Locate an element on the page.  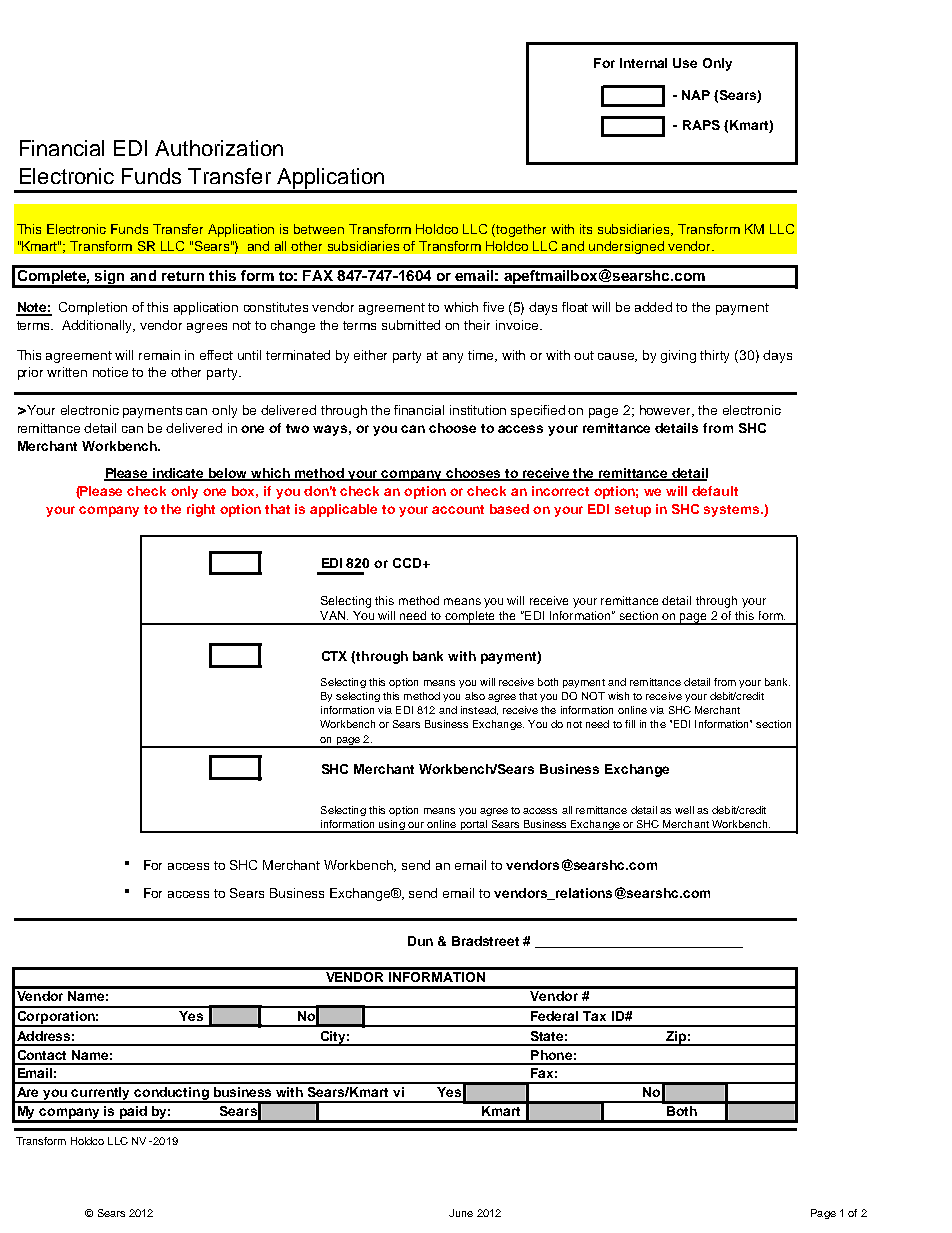
notice is located at coordinates (110, 372).
